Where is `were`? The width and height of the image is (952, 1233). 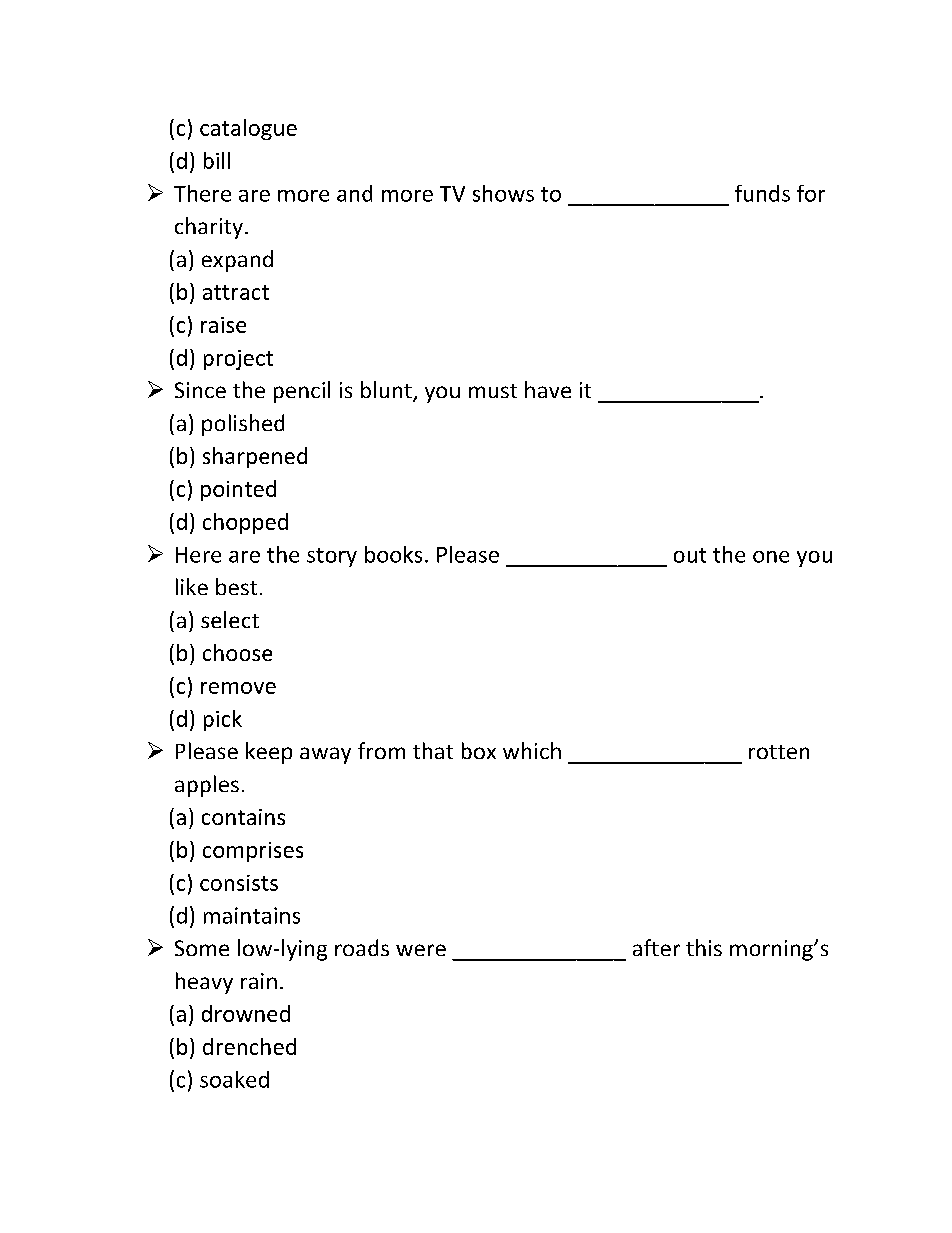
were is located at coordinates (421, 950).
